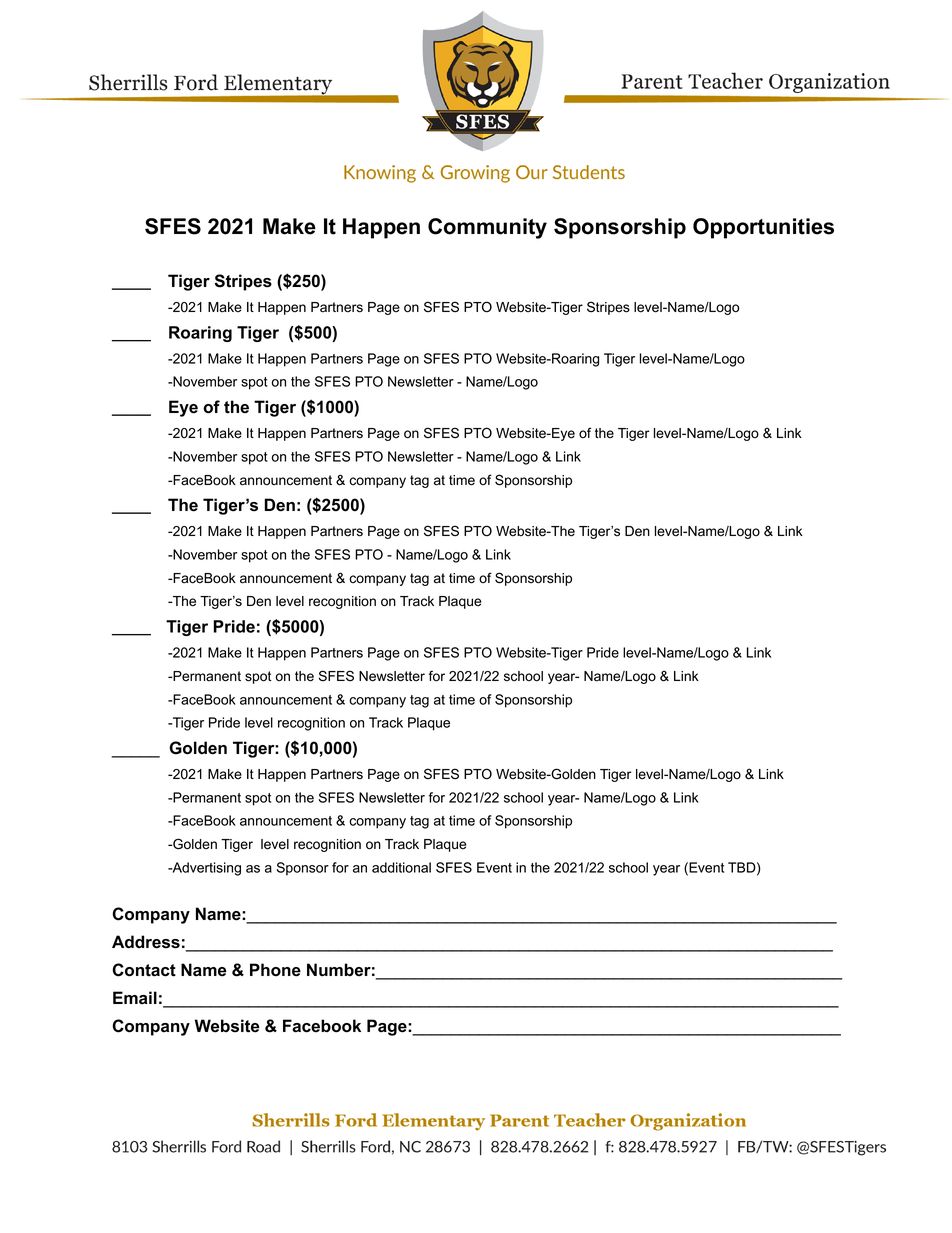  I want to click on Contact, so click(144, 970).
